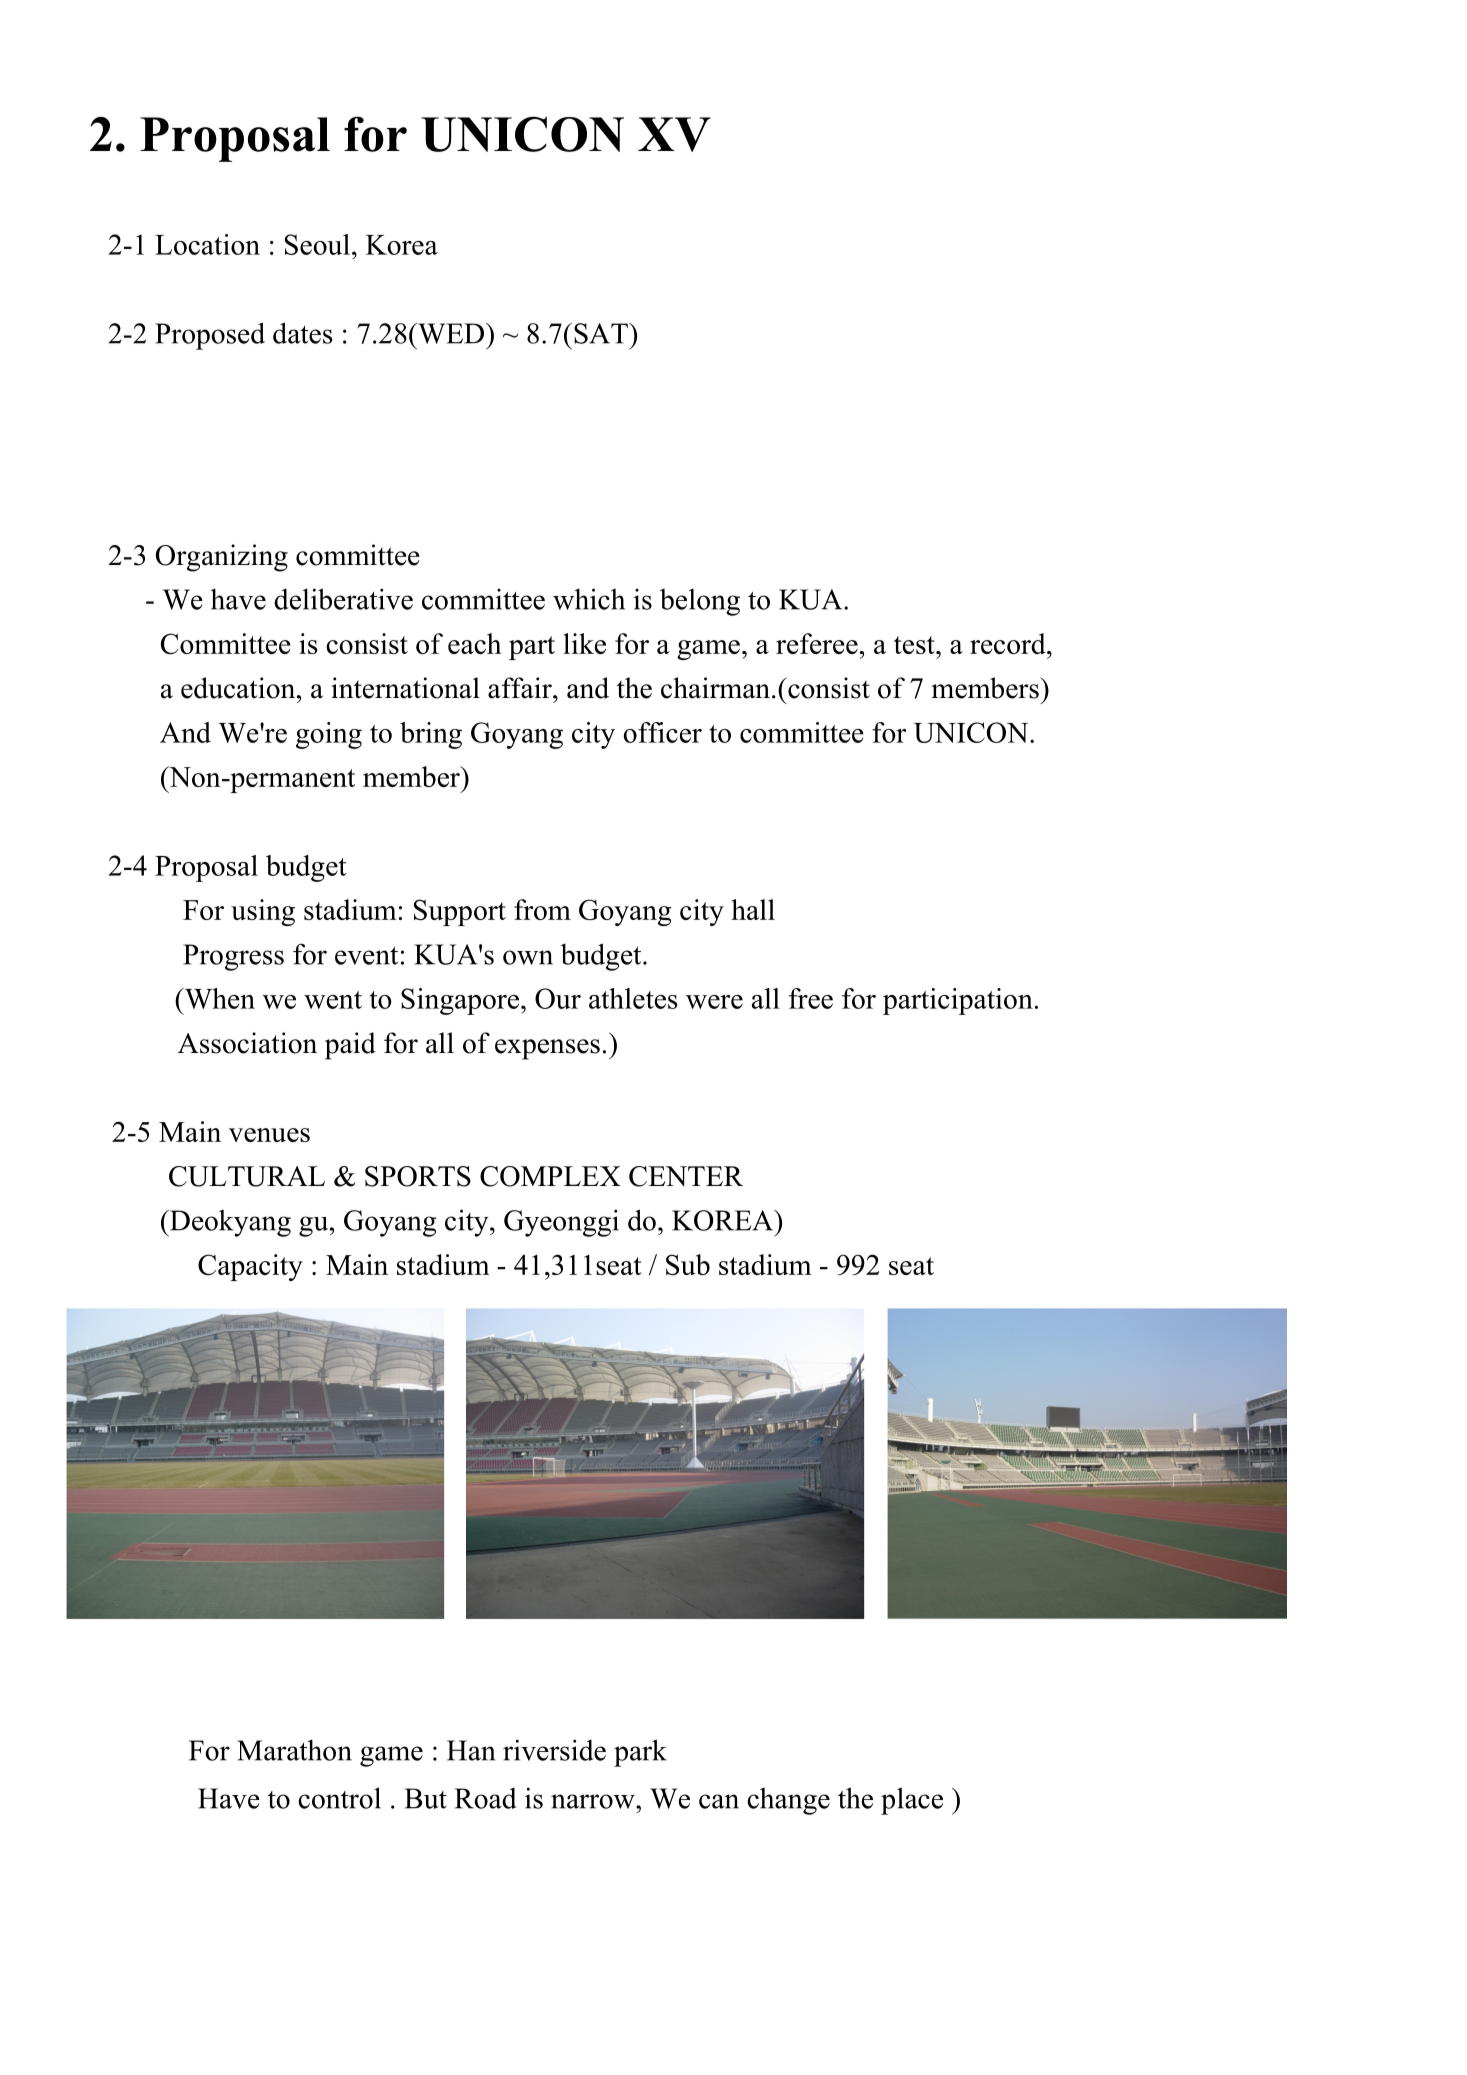 The height and width of the screenshot is (2075, 1467). Describe the element at coordinates (317, 244) in the screenshot. I see `Seoul` at that location.
